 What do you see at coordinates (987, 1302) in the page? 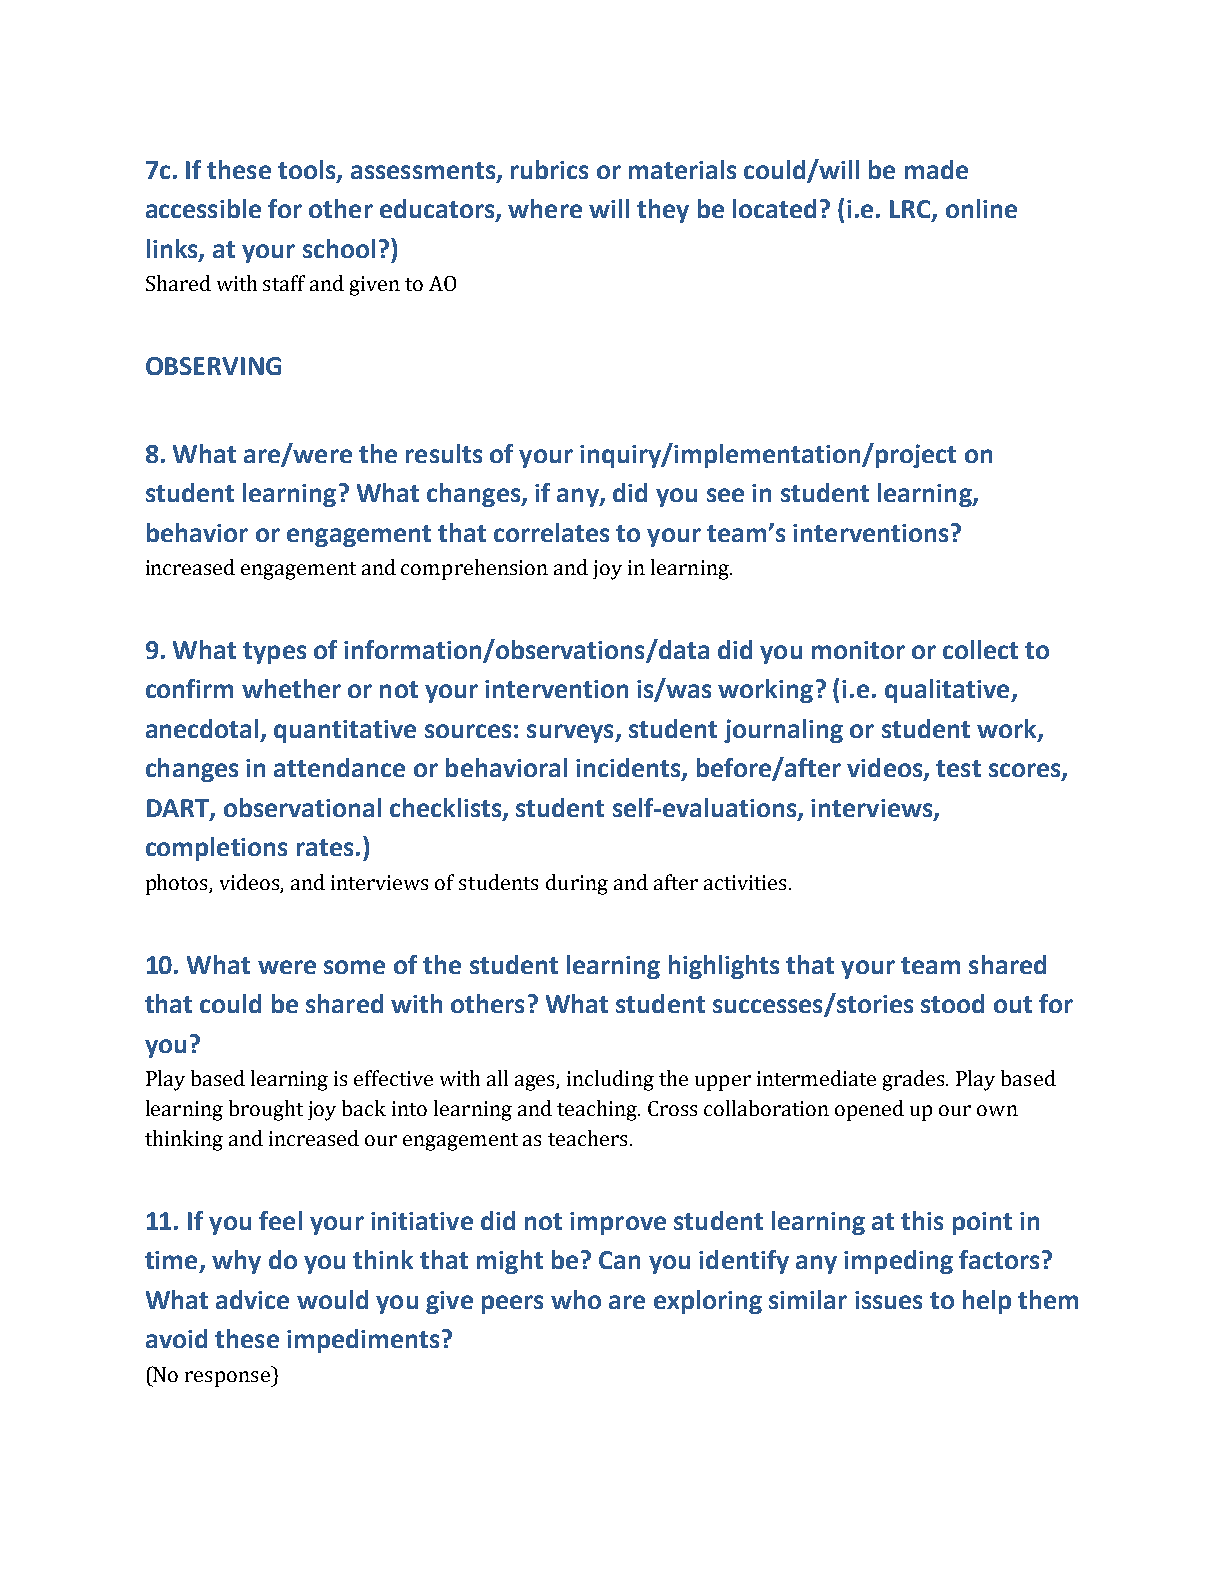
I see `help` at bounding box center [987, 1302].
